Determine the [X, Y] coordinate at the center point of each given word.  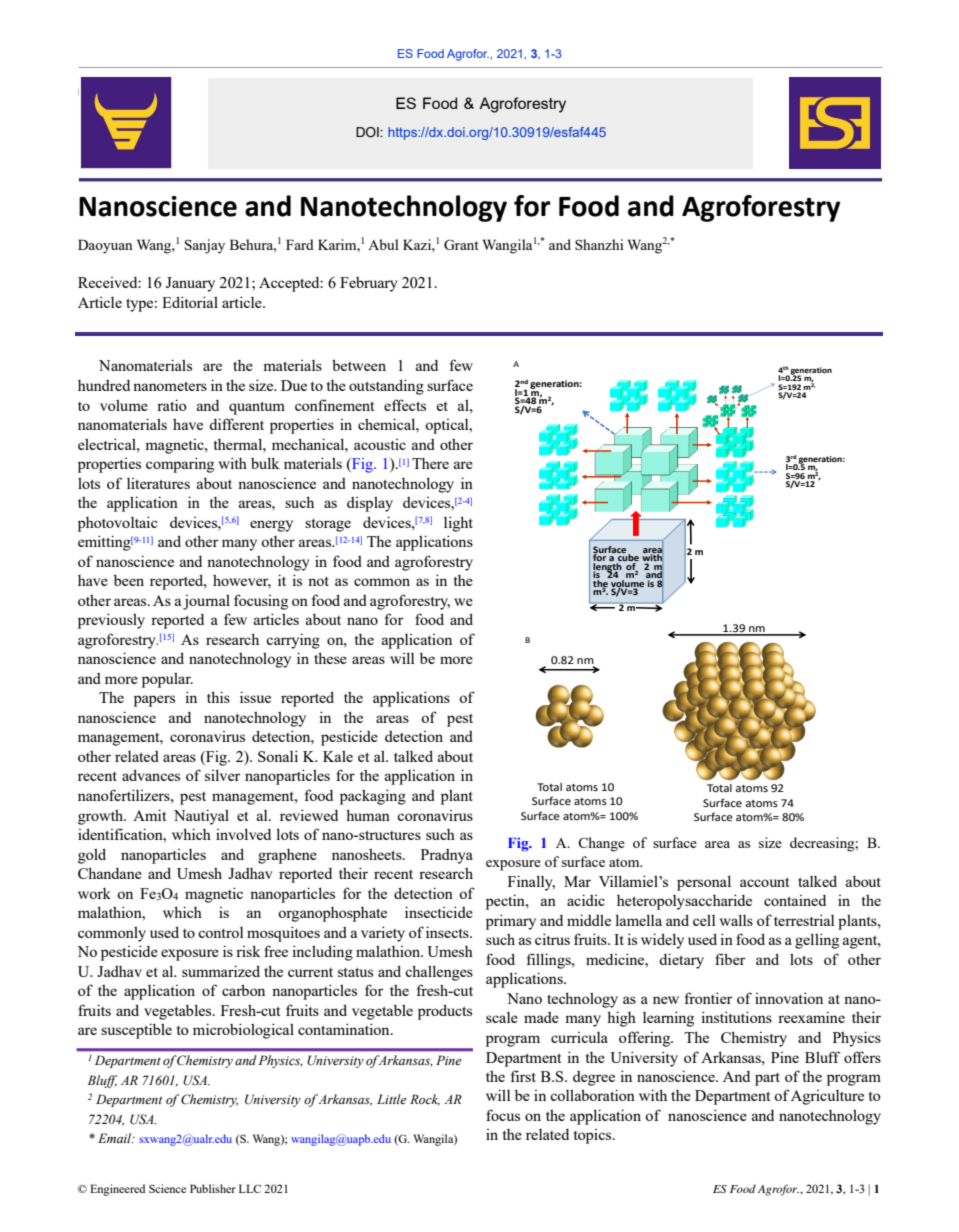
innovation [789, 998]
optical [448, 426]
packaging [373, 797]
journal [206, 602]
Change [601, 844]
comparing [180, 465]
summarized [221, 971]
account [764, 882]
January [190, 284]
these [330, 658]
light [458, 524]
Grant [461, 244]
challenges [439, 973]
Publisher [213, 1188]
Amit [149, 815]
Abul [383, 244]
